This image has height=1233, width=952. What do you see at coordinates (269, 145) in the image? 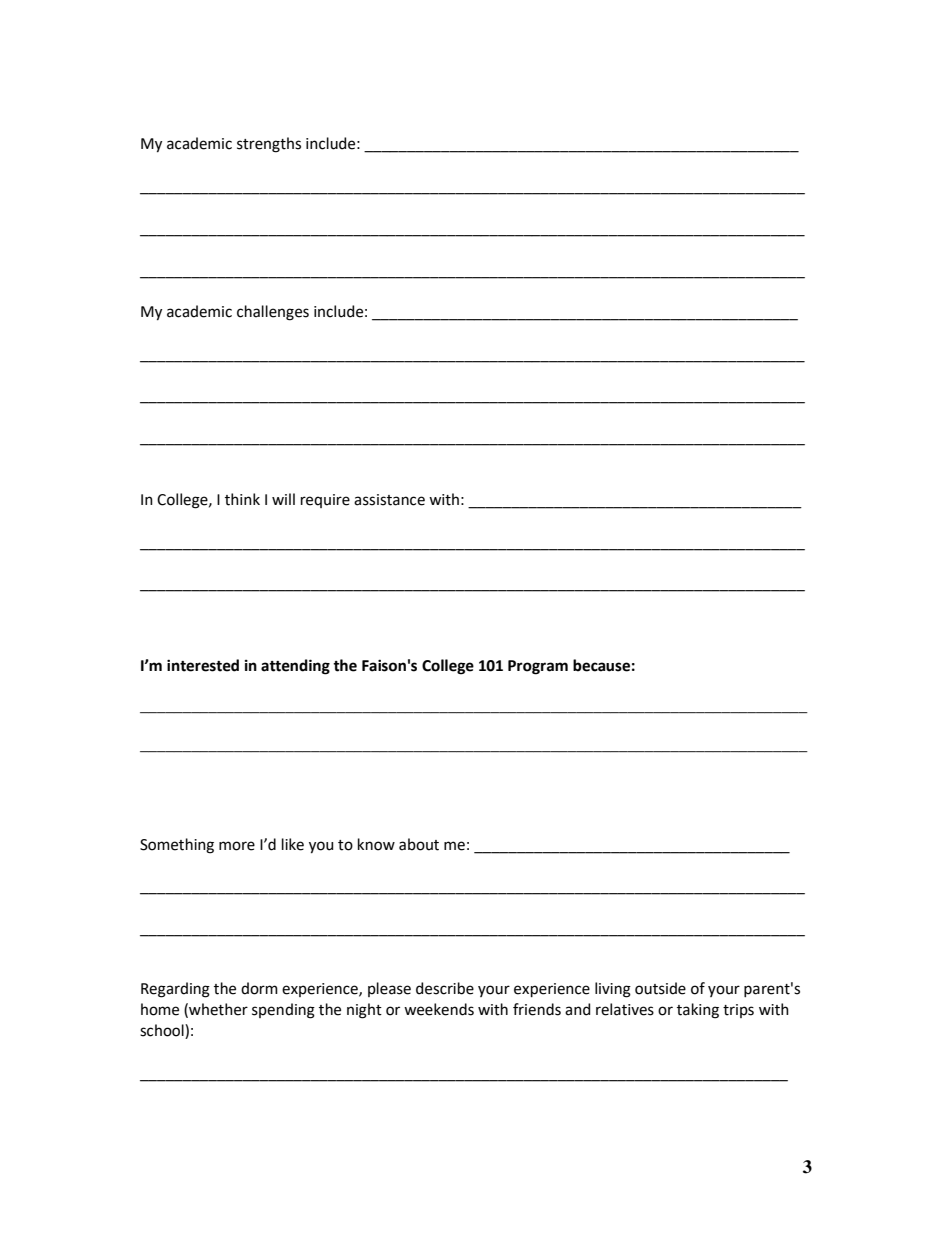
I see `strengths` at bounding box center [269, 145].
